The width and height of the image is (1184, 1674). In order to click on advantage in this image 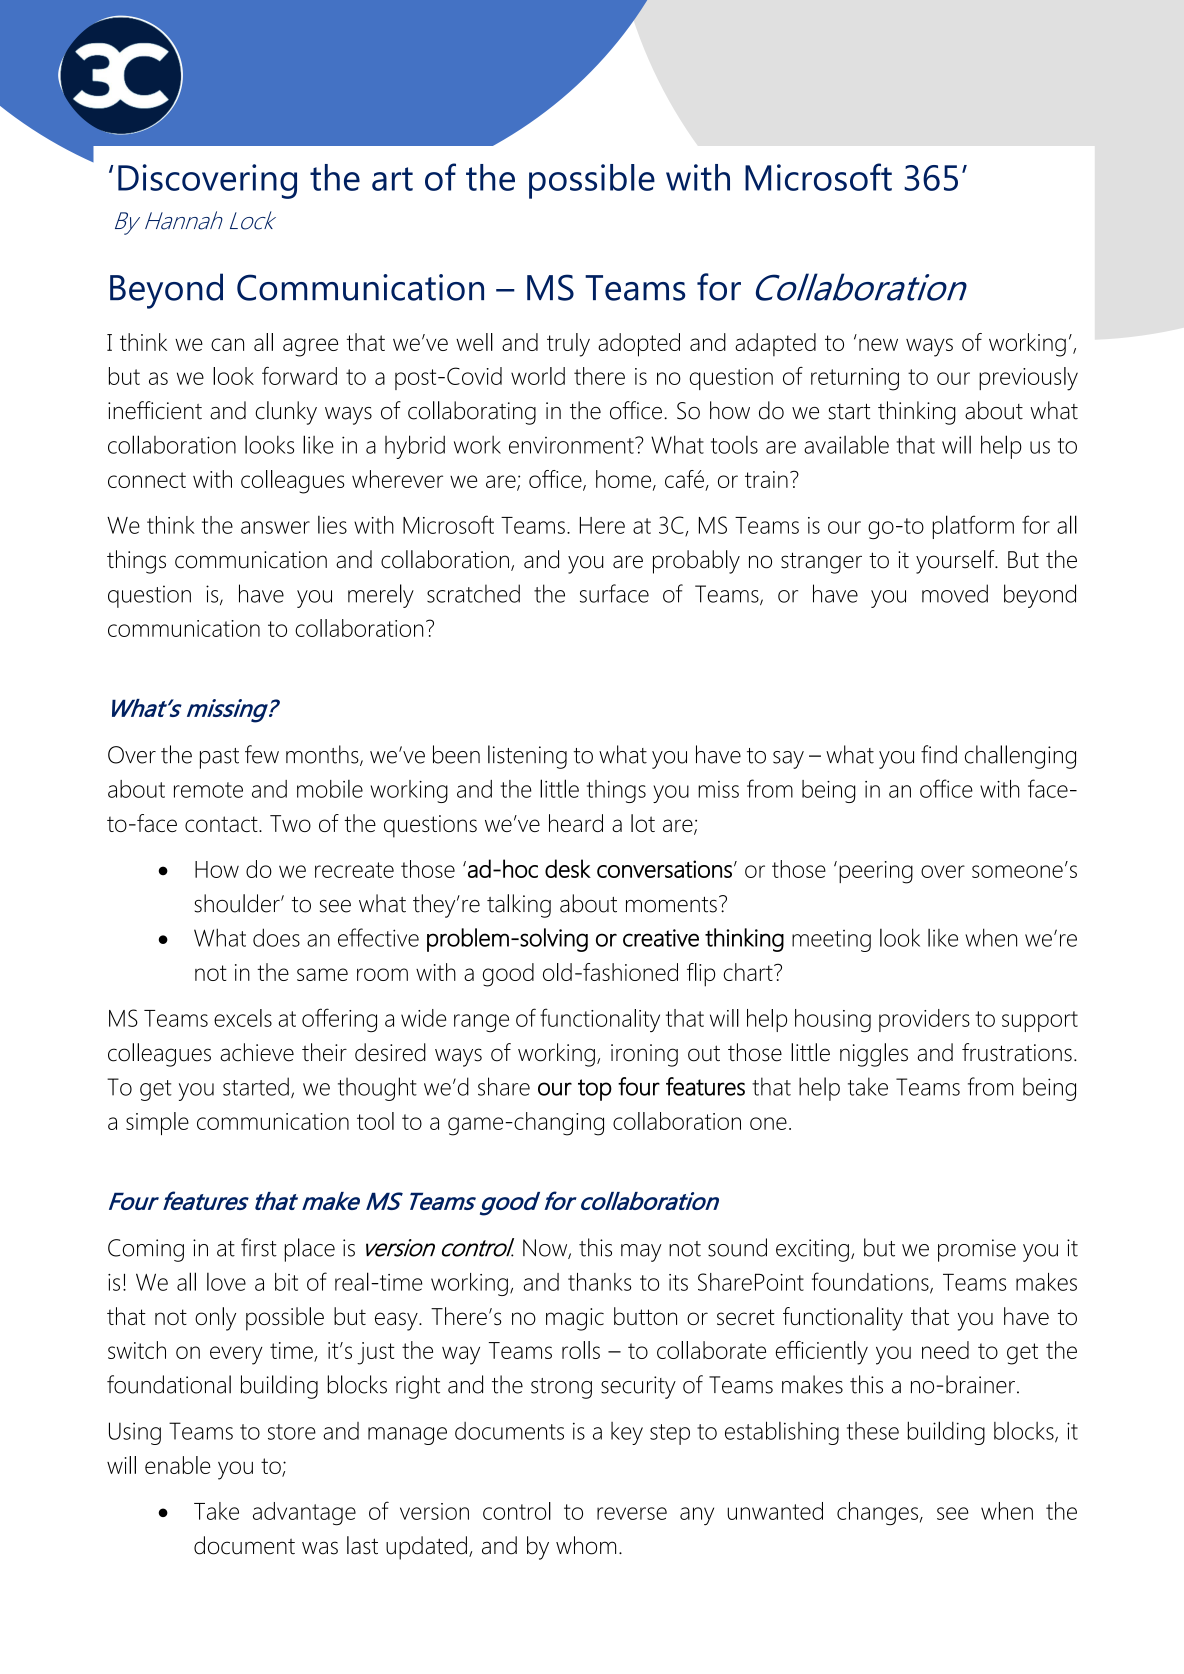, I will do `click(304, 1514)`.
